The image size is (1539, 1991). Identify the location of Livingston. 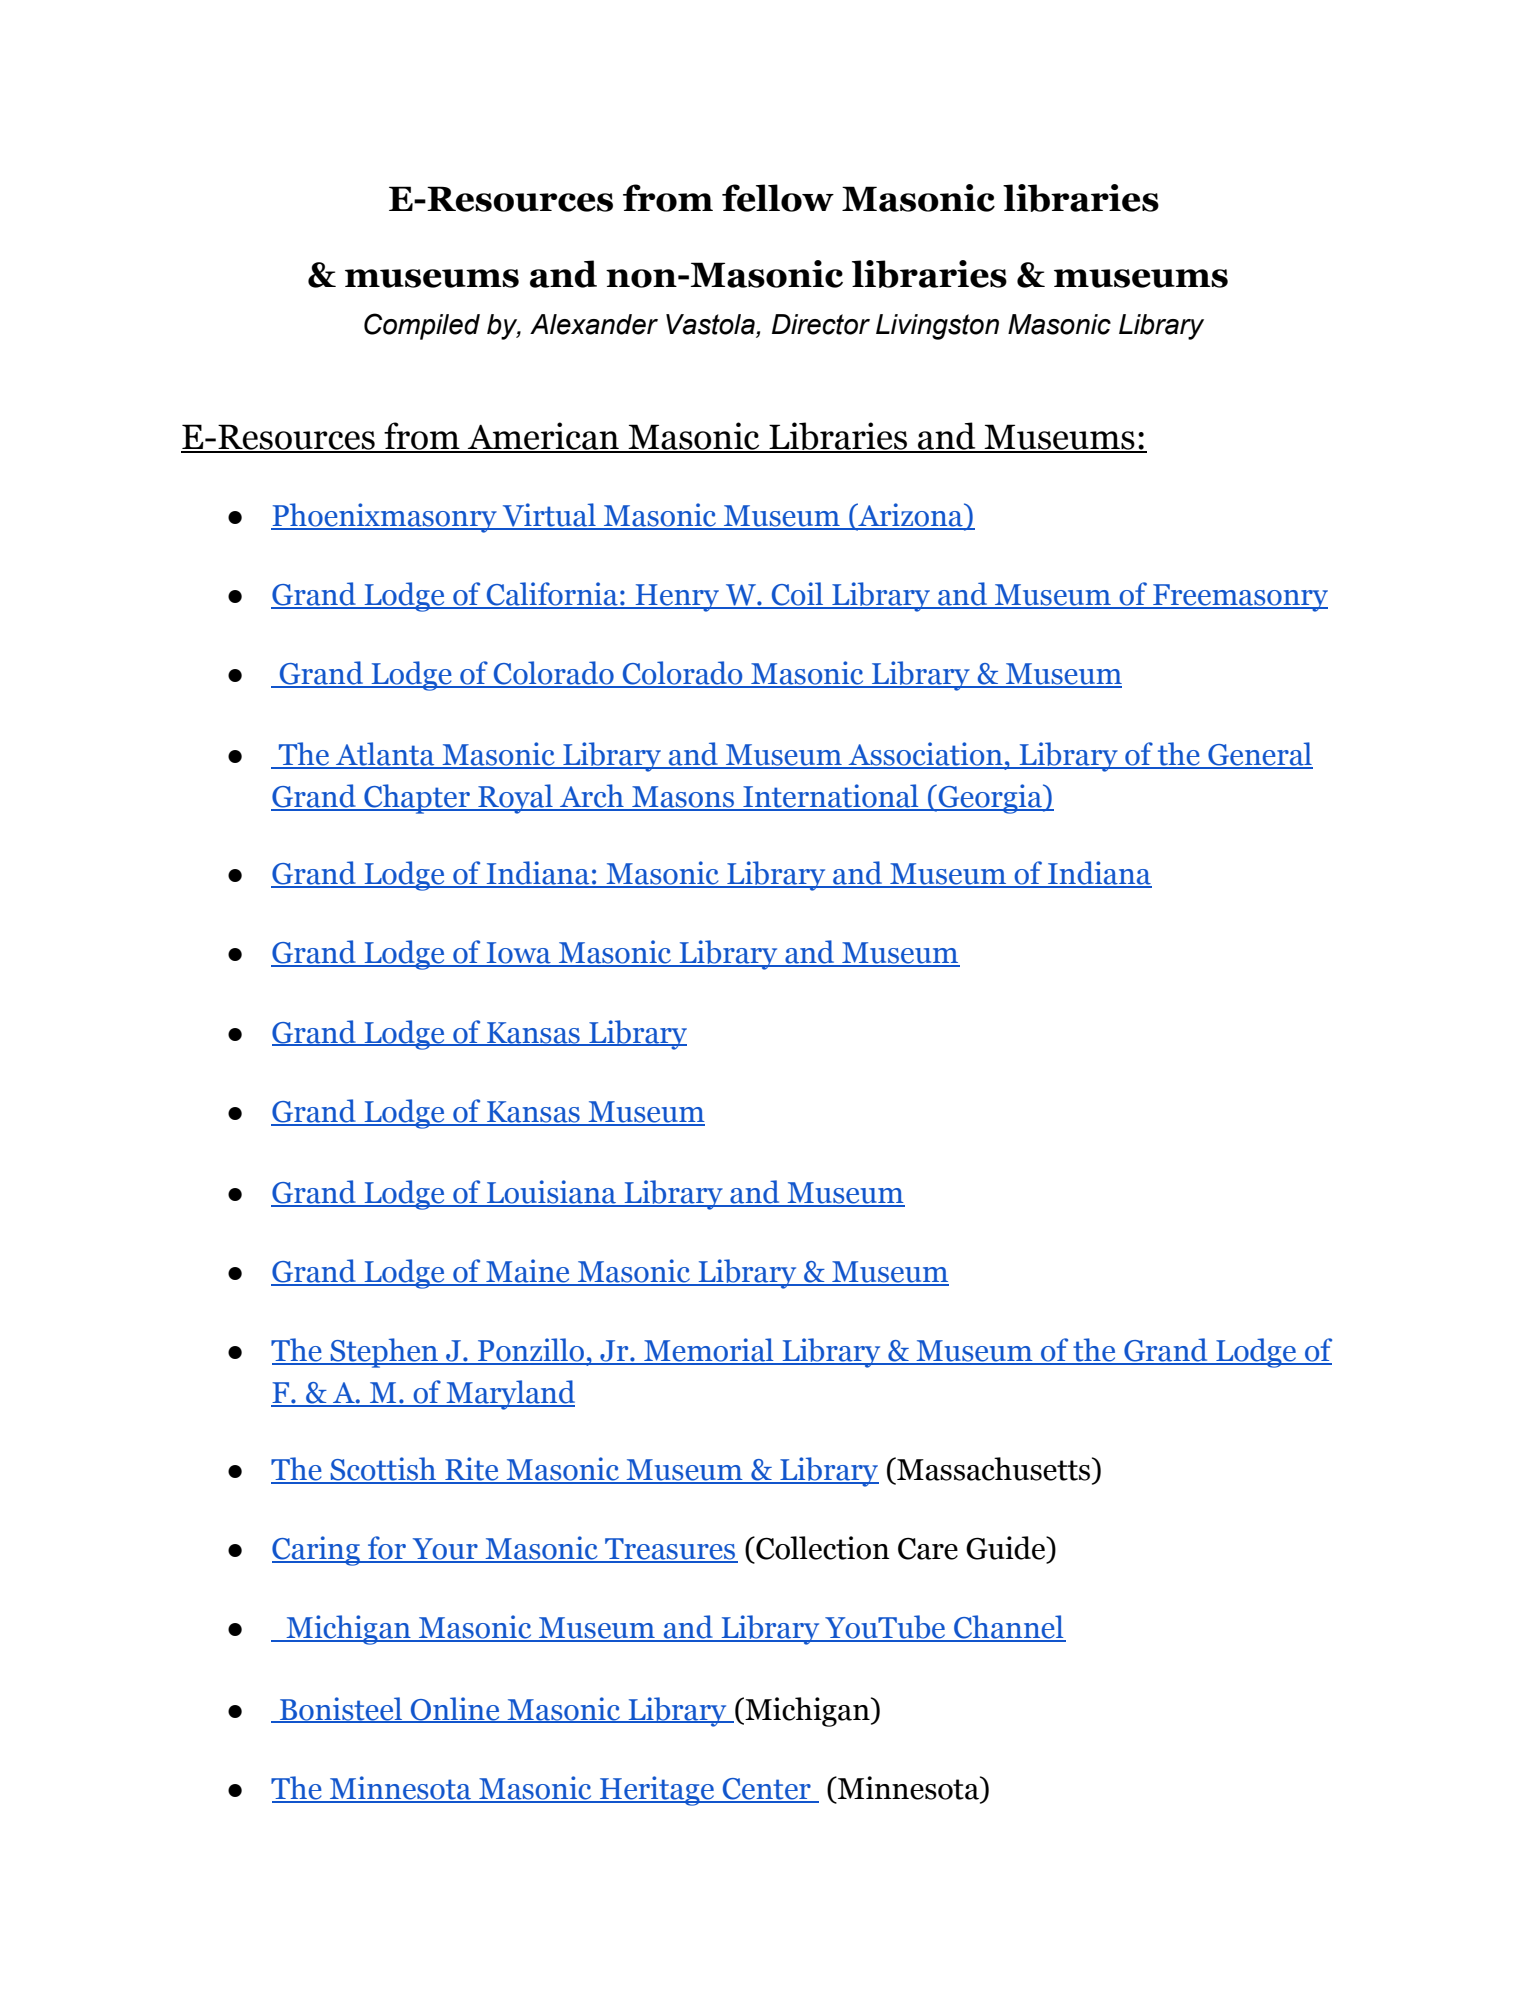
(937, 327).
